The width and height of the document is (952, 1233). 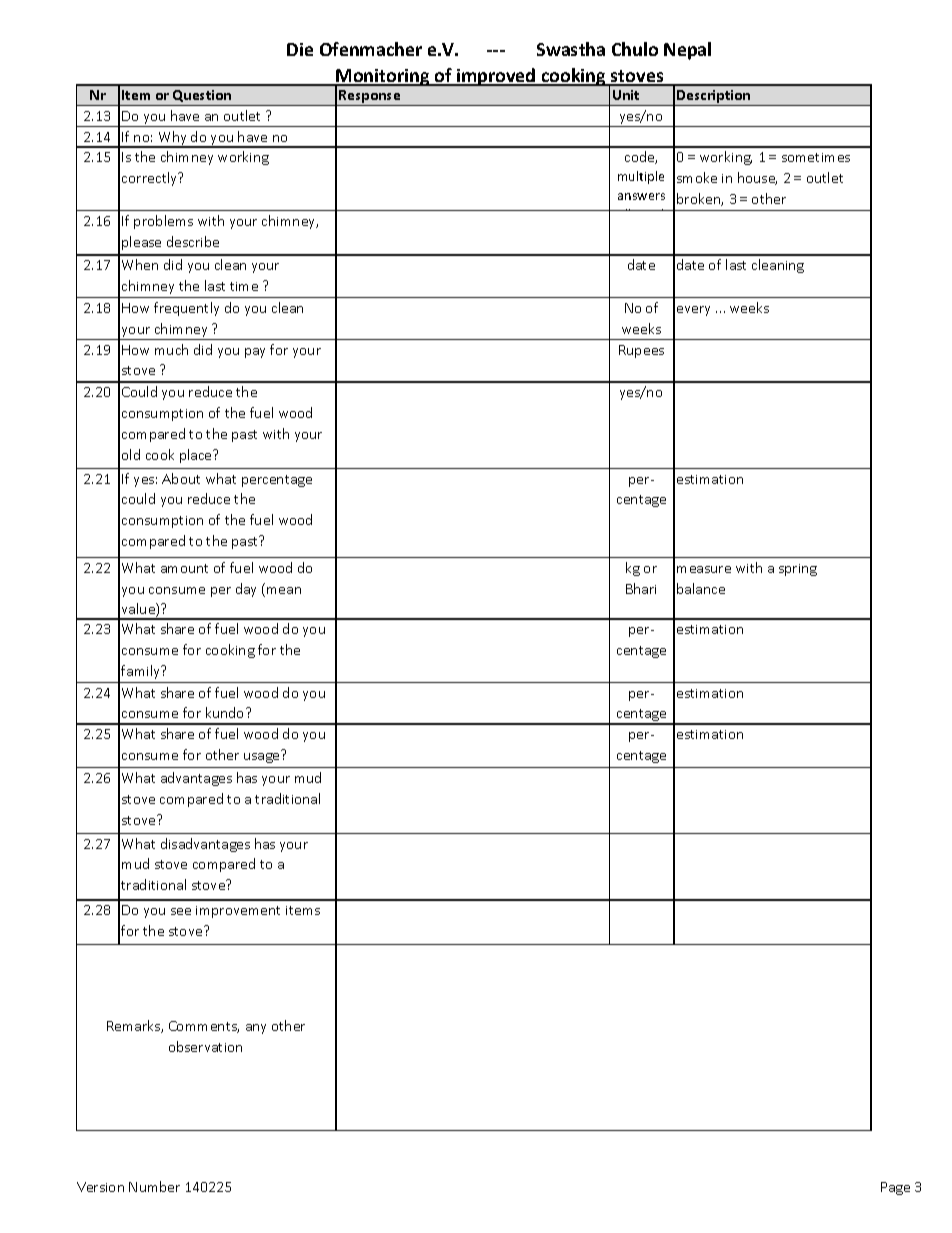 I want to click on spring, so click(x=798, y=570).
